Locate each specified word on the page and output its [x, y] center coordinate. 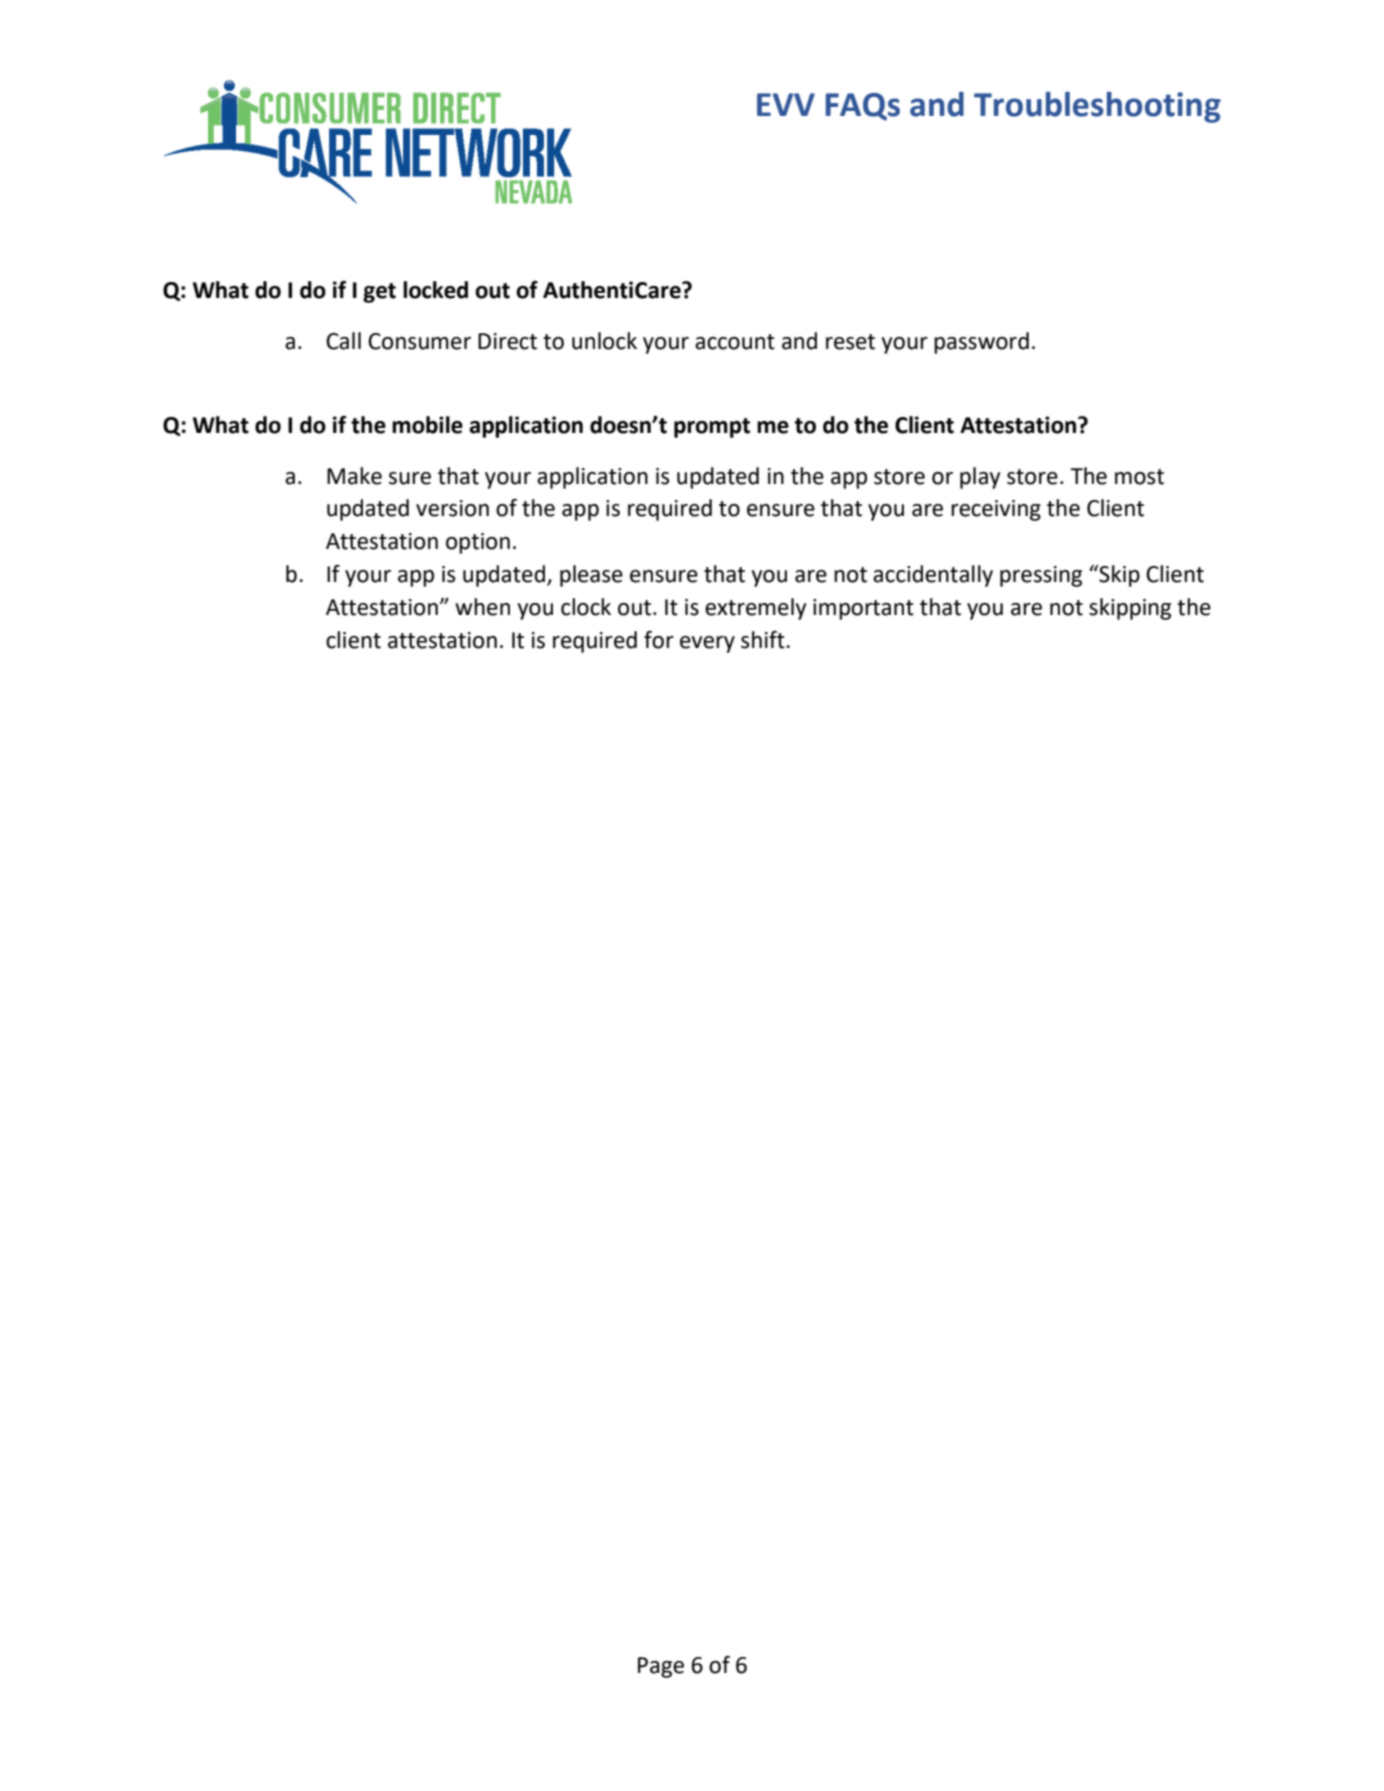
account [735, 342]
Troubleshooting [1097, 107]
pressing [1041, 576]
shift [764, 640]
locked [435, 290]
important [863, 609]
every [707, 644]
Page [661, 1667]
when [482, 607]
